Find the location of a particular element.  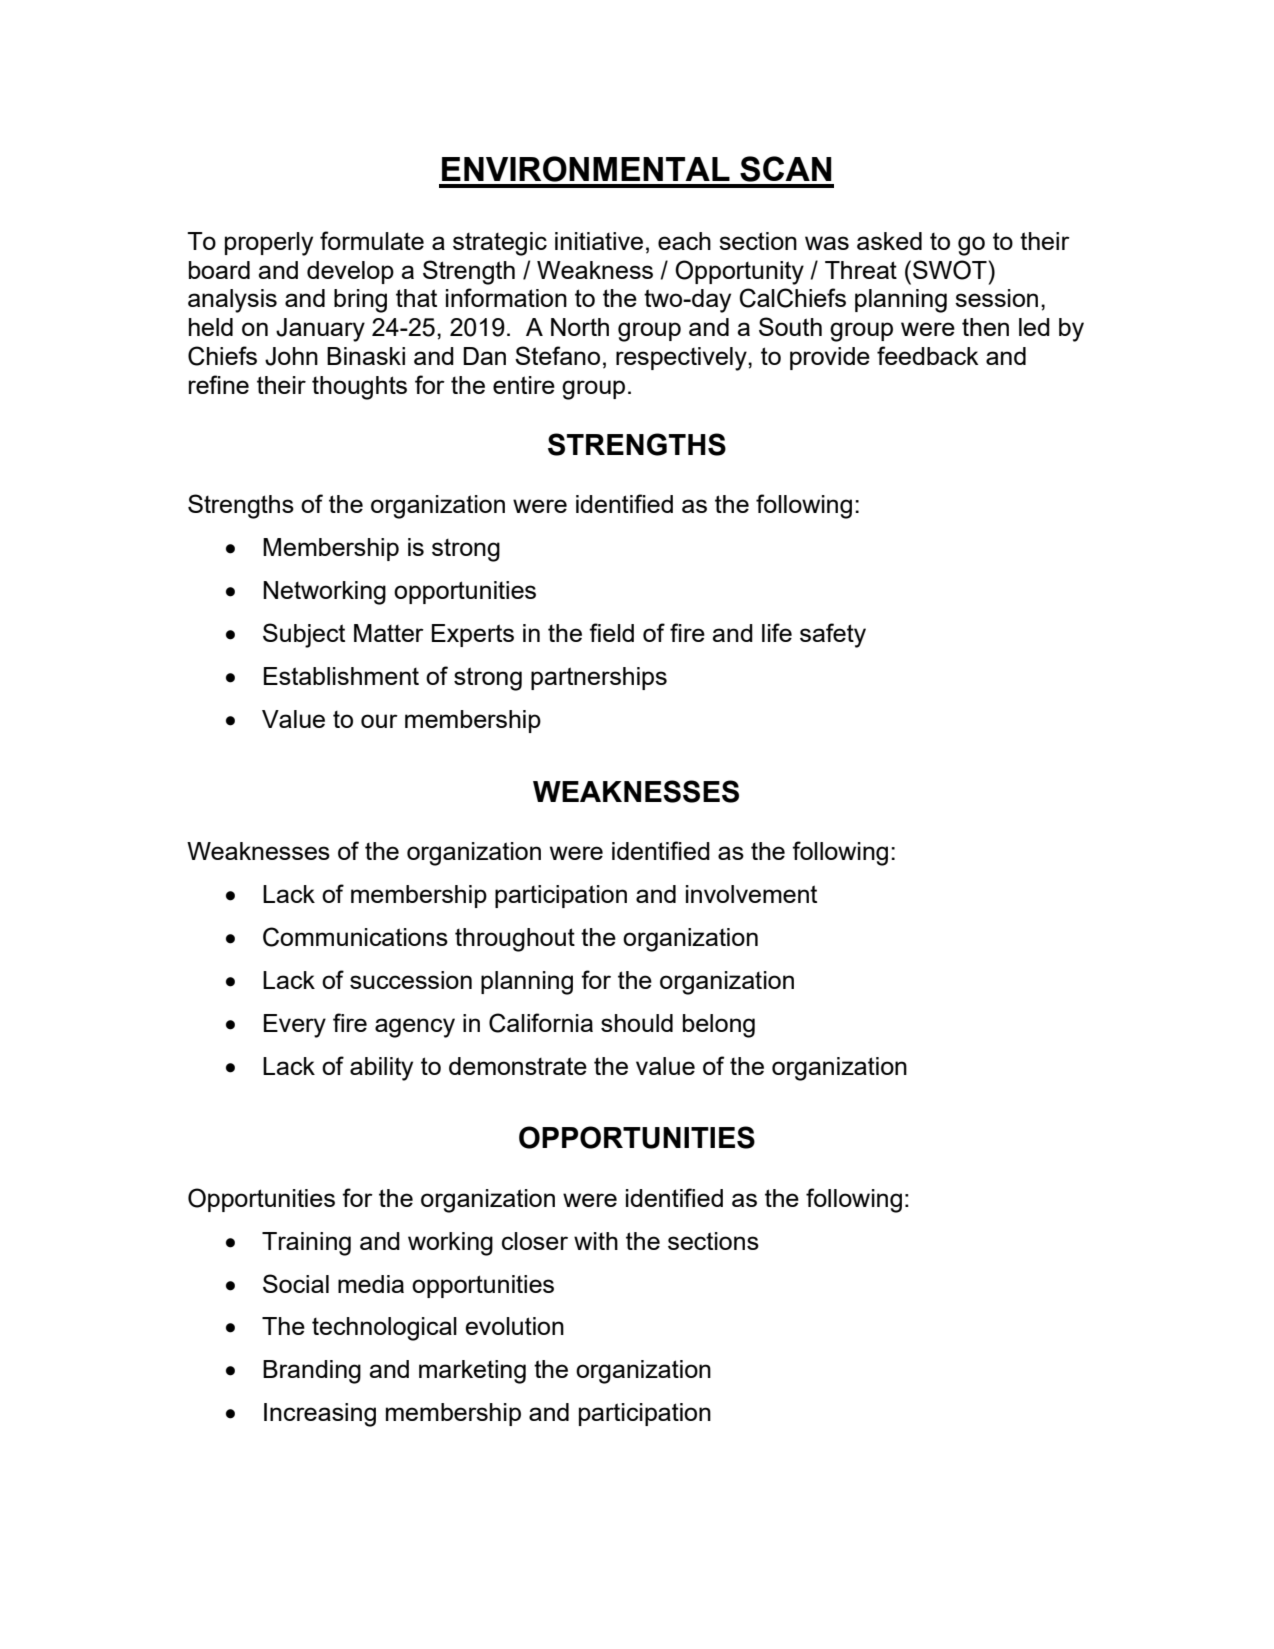

field is located at coordinates (611, 632).
